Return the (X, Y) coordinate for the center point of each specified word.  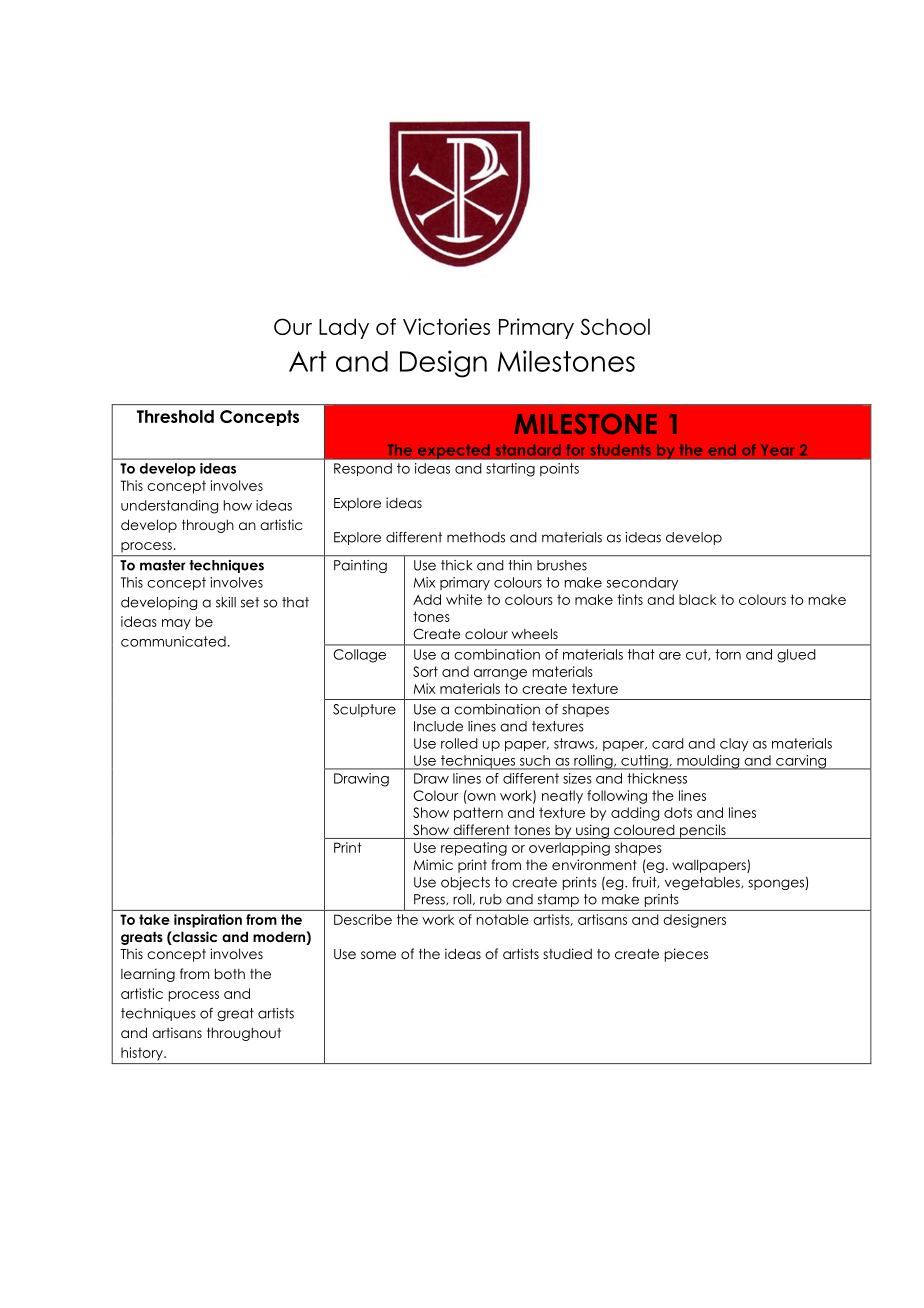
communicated (173, 641)
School (615, 326)
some (378, 955)
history (143, 1053)
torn (728, 654)
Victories (446, 326)
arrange (500, 674)
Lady (344, 328)
